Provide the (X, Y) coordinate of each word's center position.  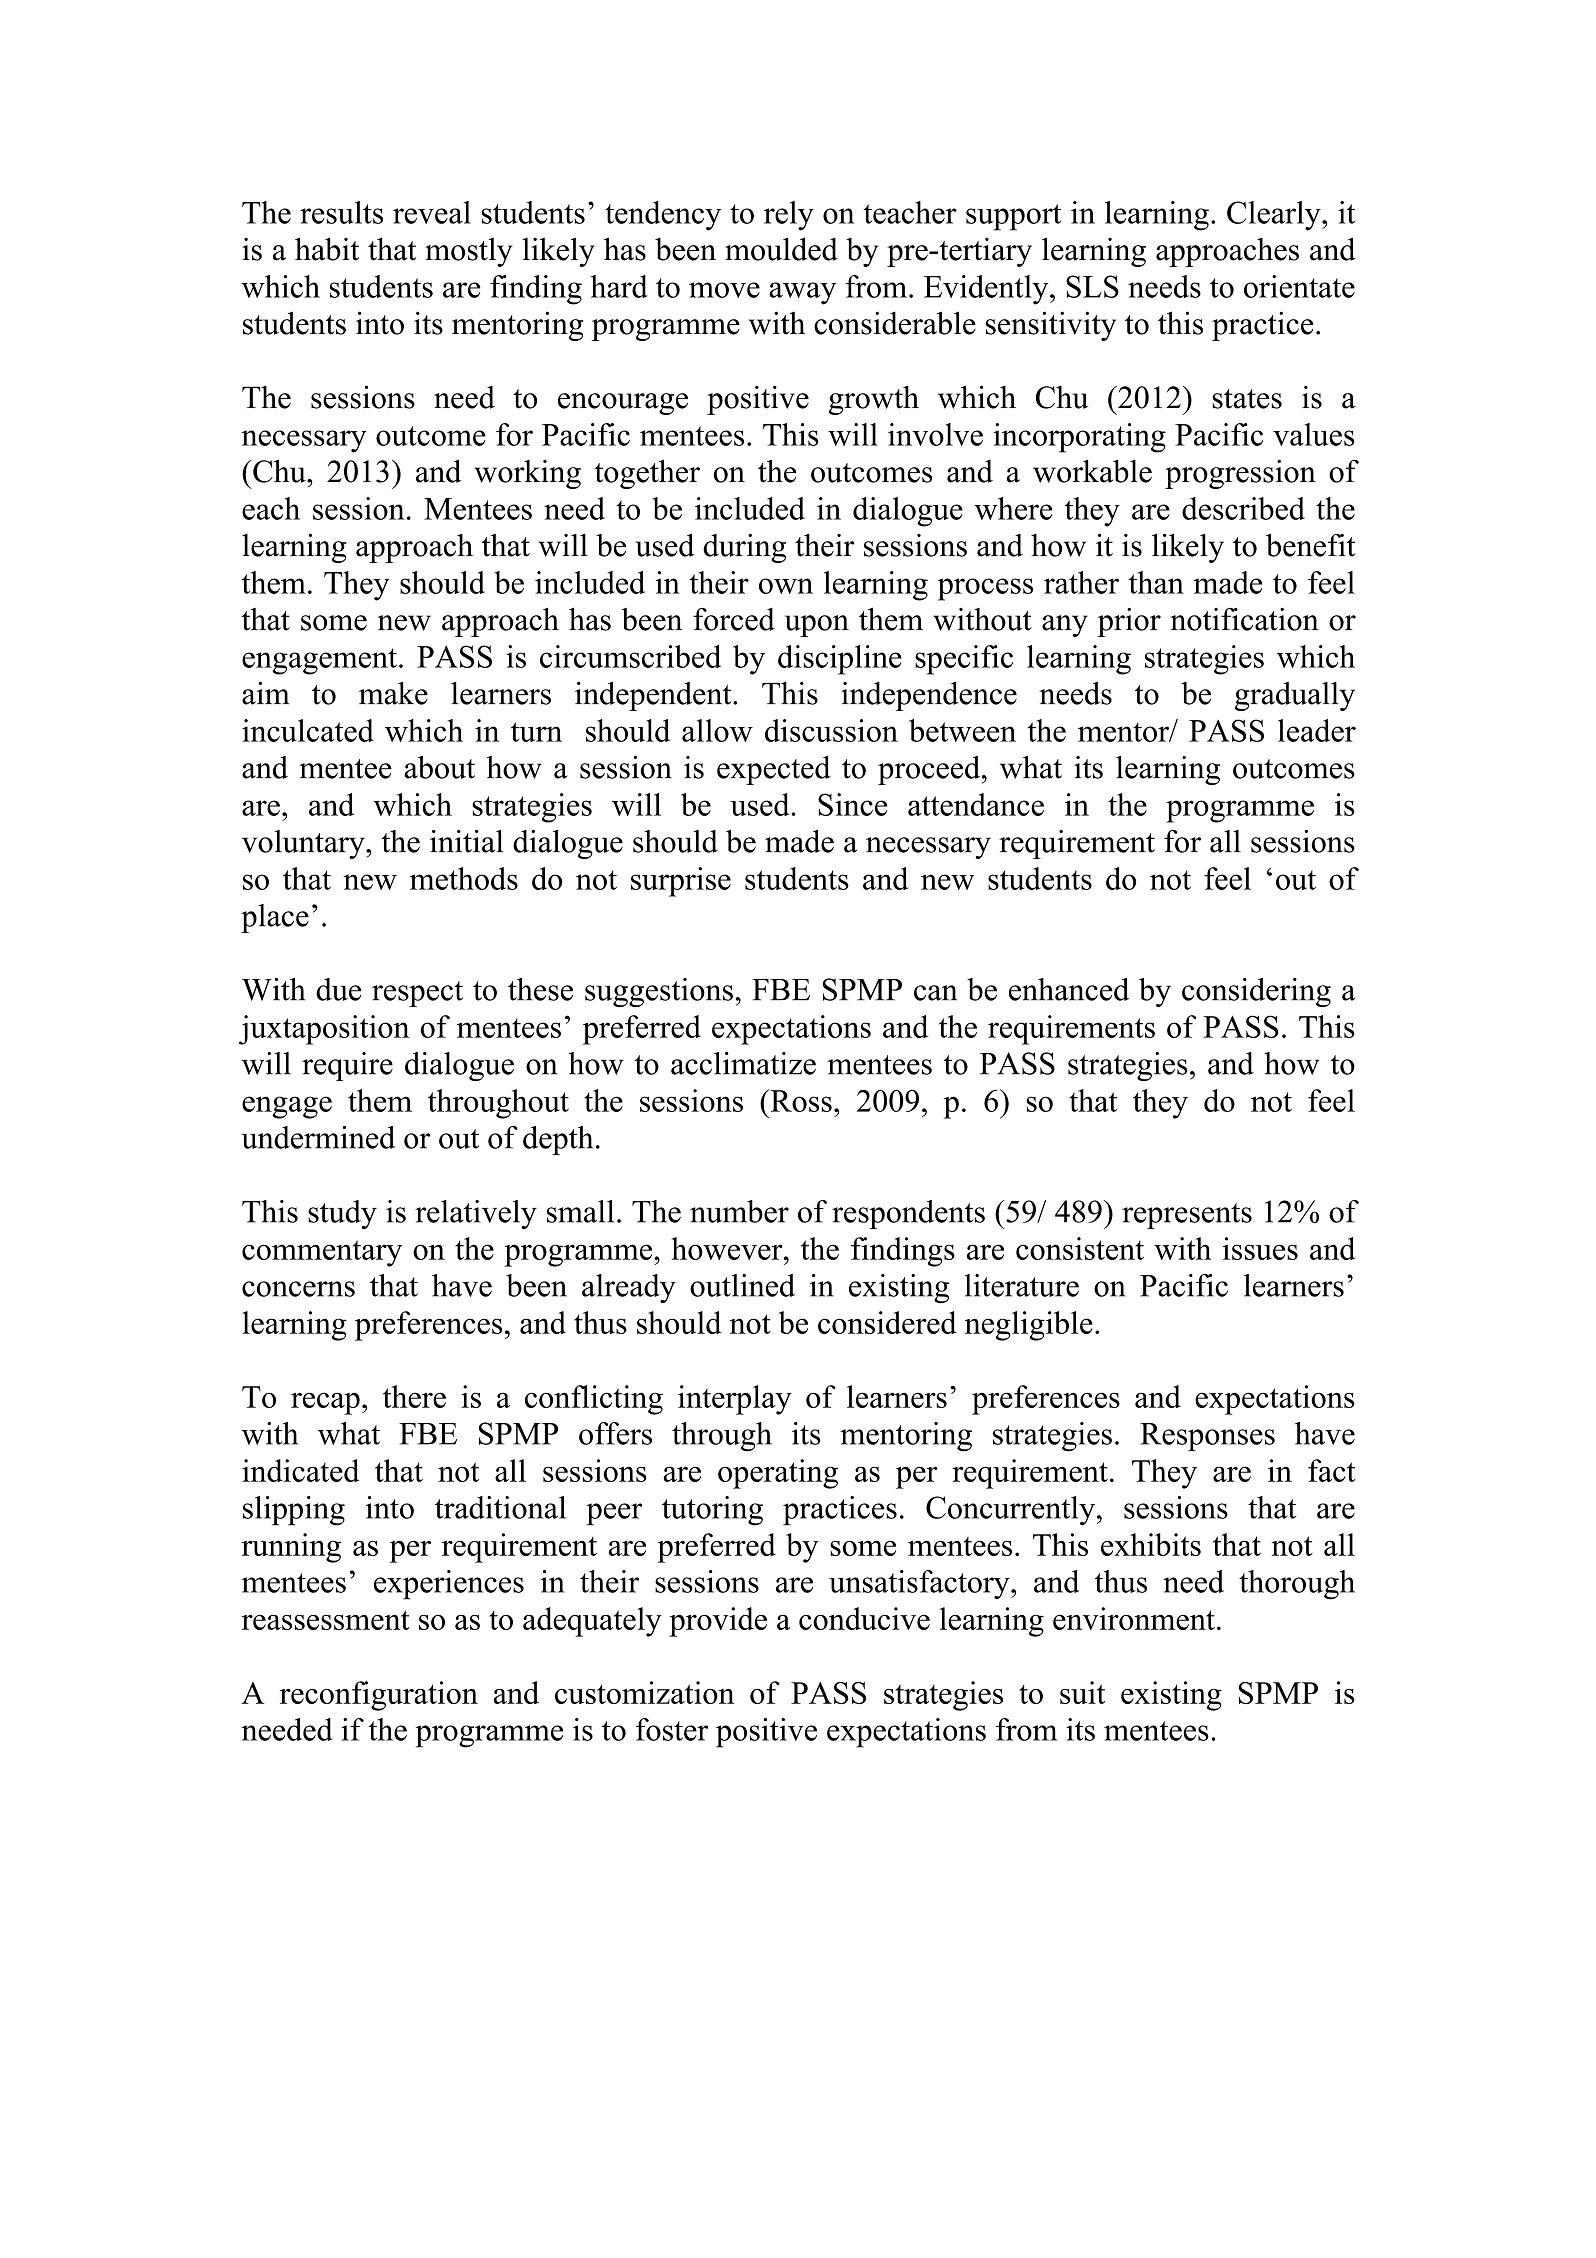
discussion (831, 730)
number (739, 1211)
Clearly (1275, 216)
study (342, 1214)
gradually (1295, 696)
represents (1187, 1216)
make (393, 693)
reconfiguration (379, 1696)
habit (327, 249)
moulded (781, 249)
